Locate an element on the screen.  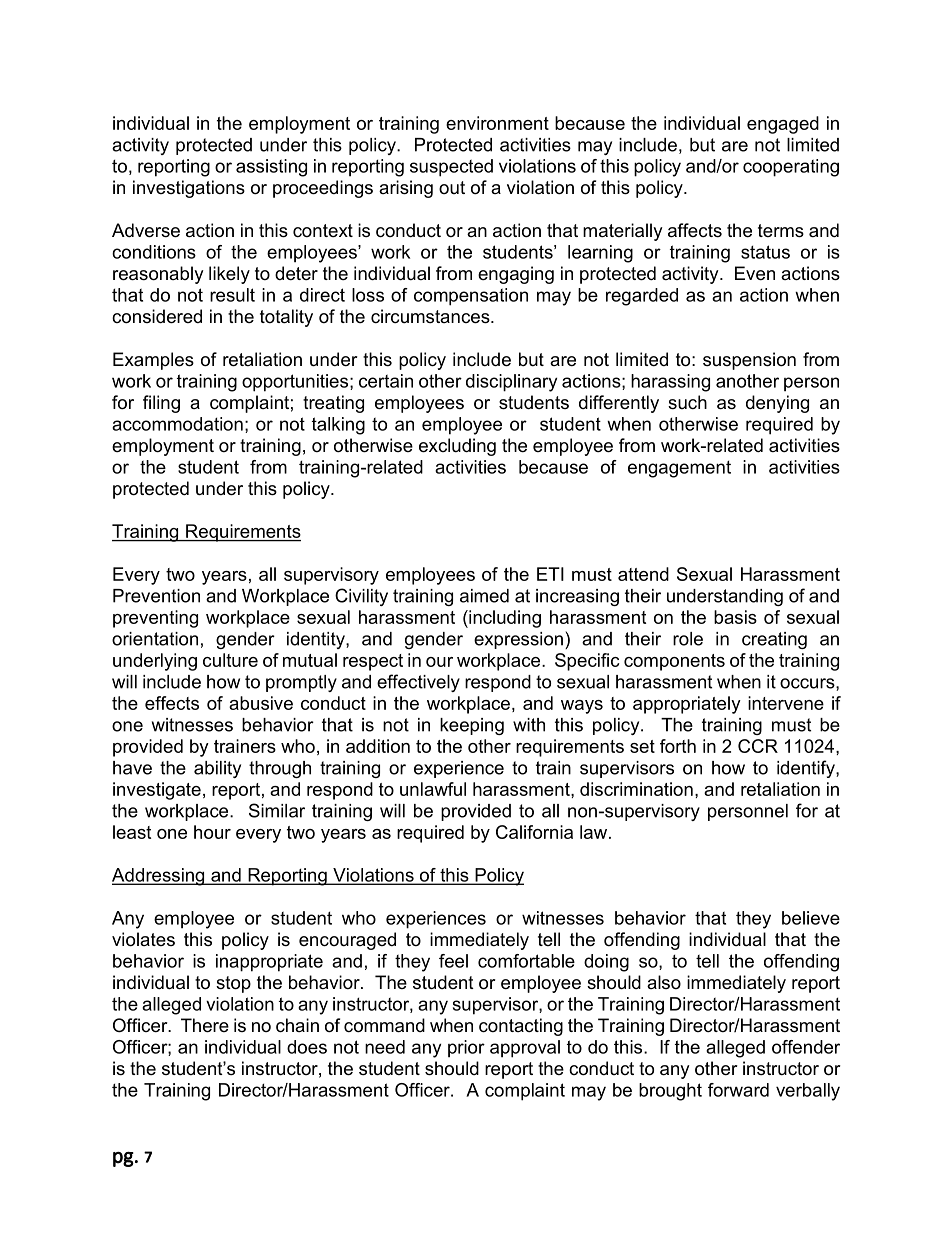
cooperating is located at coordinates (791, 168).
